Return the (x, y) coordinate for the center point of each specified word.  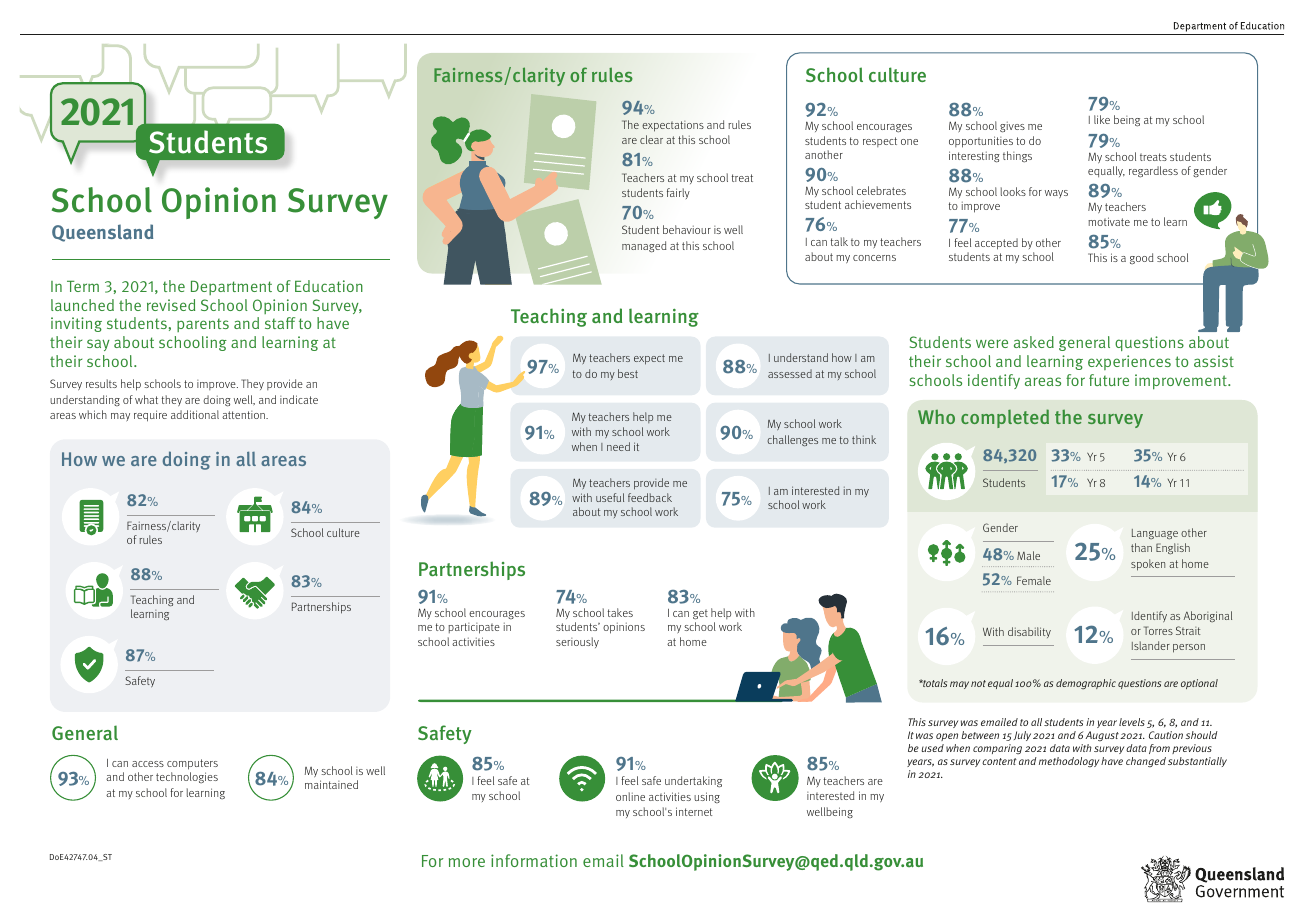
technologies (187, 777)
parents (203, 325)
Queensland (102, 233)
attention (244, 415)
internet (694, 811)
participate (474, 628)
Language (1155, 534)
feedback (650, 497)
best (628, 373)
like (1102, 119)
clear (651, 139)
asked (1034, 342)
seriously (577, 642)
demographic (1086, 684)
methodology (1069, 762)
